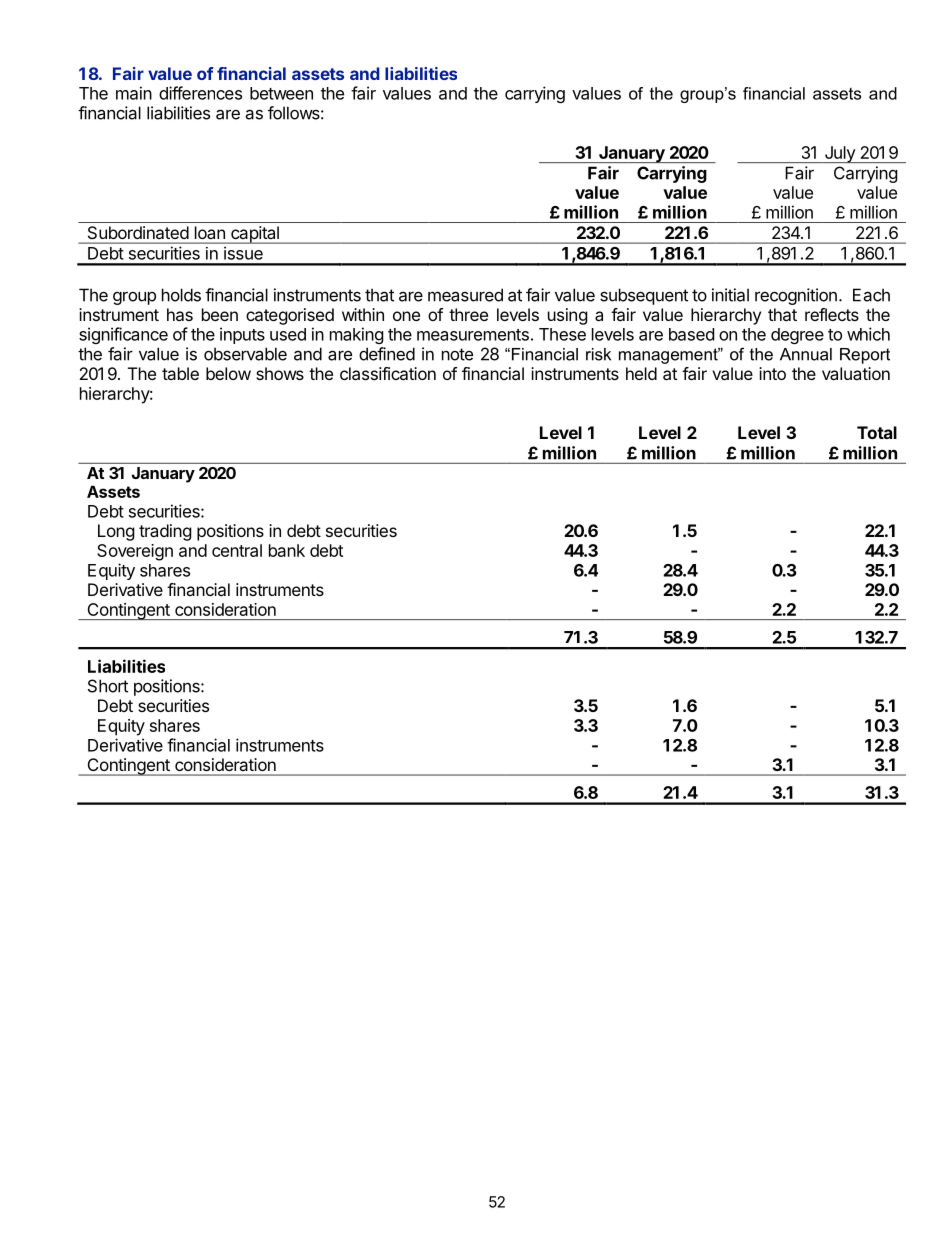 This screenshot has height=1233, width=952. Describe the element at coordinates (839, 154) in the screenshot. I see `July` at that location.
